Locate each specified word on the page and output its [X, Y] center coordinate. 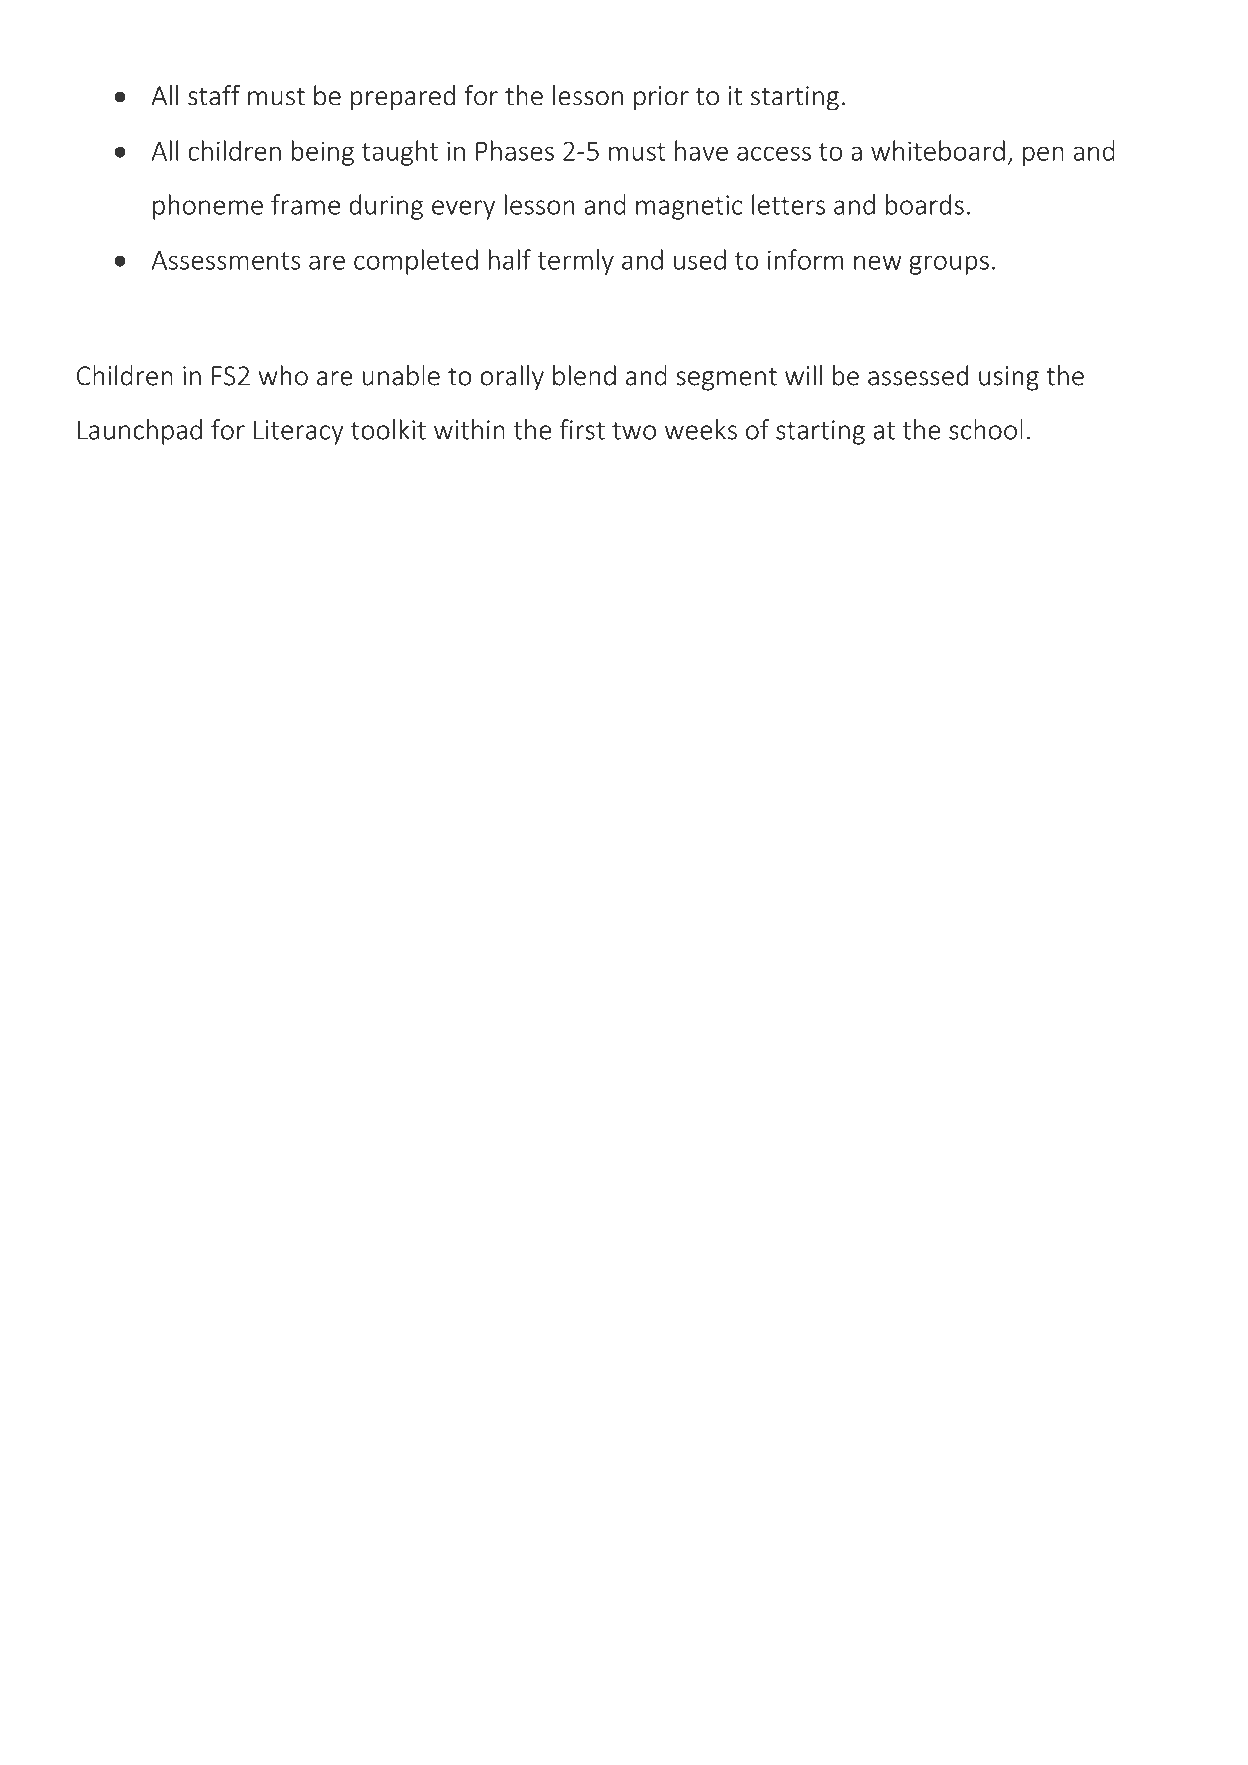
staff [214, 95]
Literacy [299, 432]
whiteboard [938, 150]
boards [925, 204]
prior [661, 98]
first [582, 429]
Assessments [225, 260]
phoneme [208, 207]
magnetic [689, 207]
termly [576, 262]
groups [949, 265]
